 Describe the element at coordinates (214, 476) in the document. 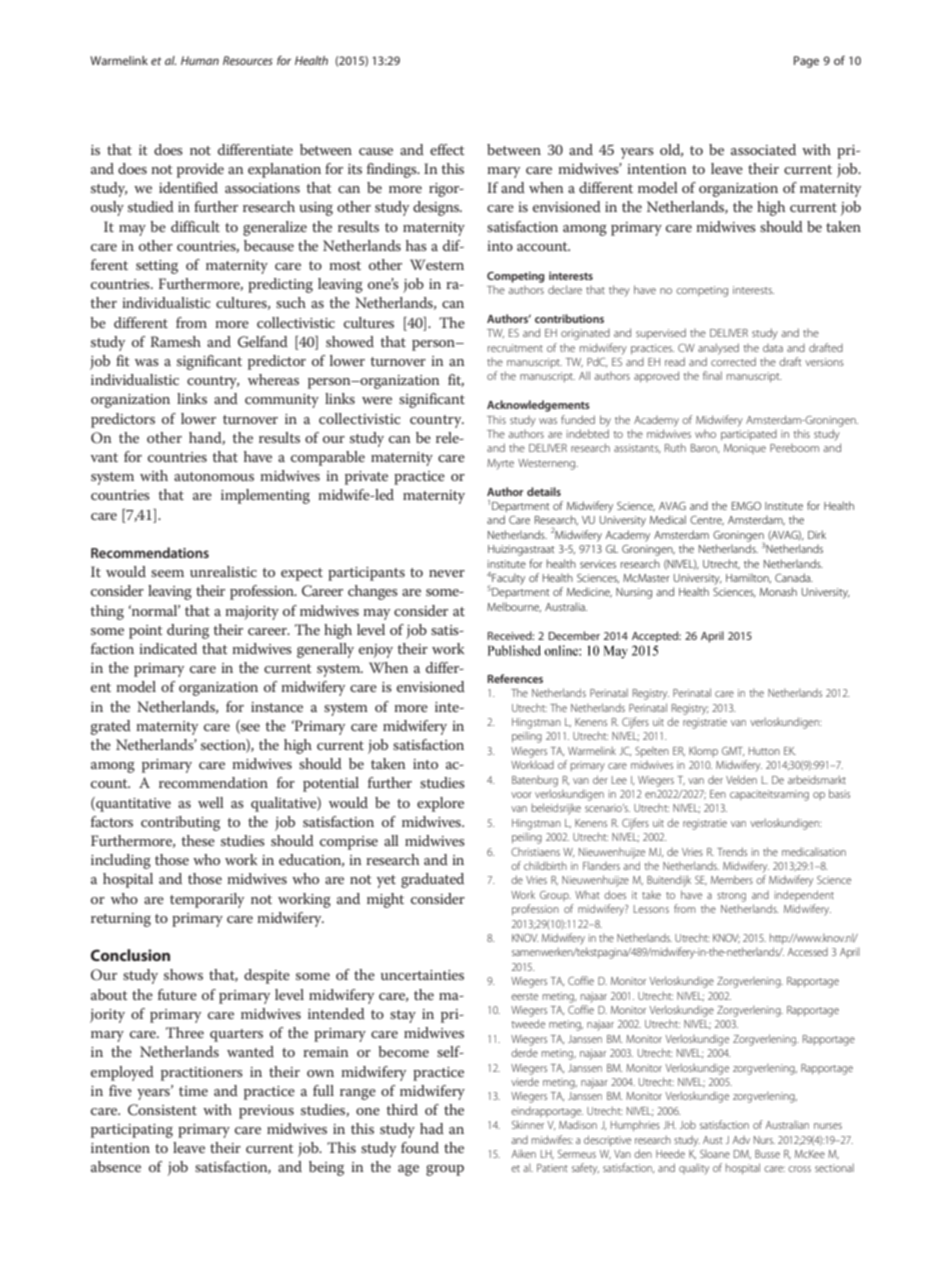

I see `autonomous` at that location.
